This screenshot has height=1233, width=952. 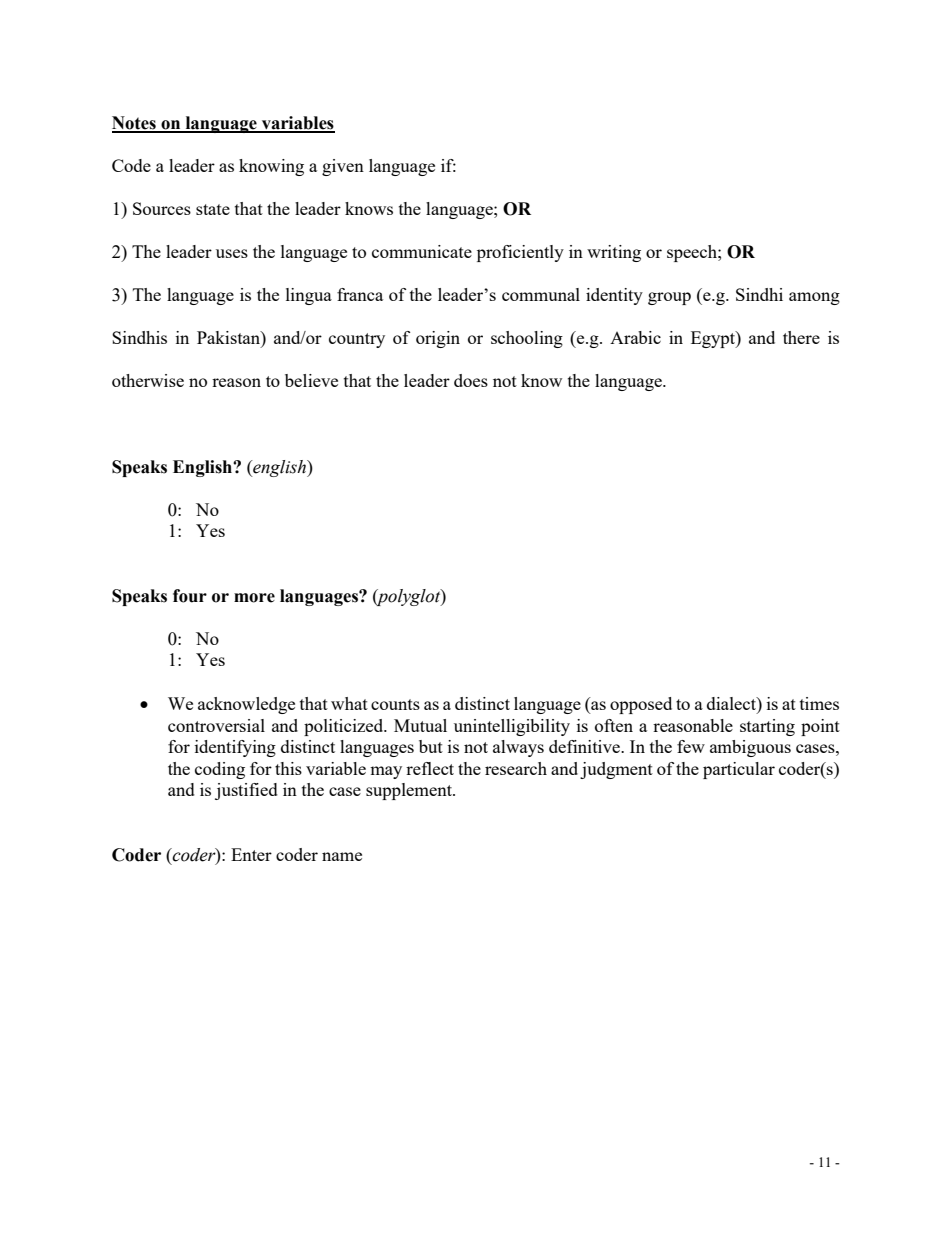 I want to click on uses, so click(x=232, y=253).
